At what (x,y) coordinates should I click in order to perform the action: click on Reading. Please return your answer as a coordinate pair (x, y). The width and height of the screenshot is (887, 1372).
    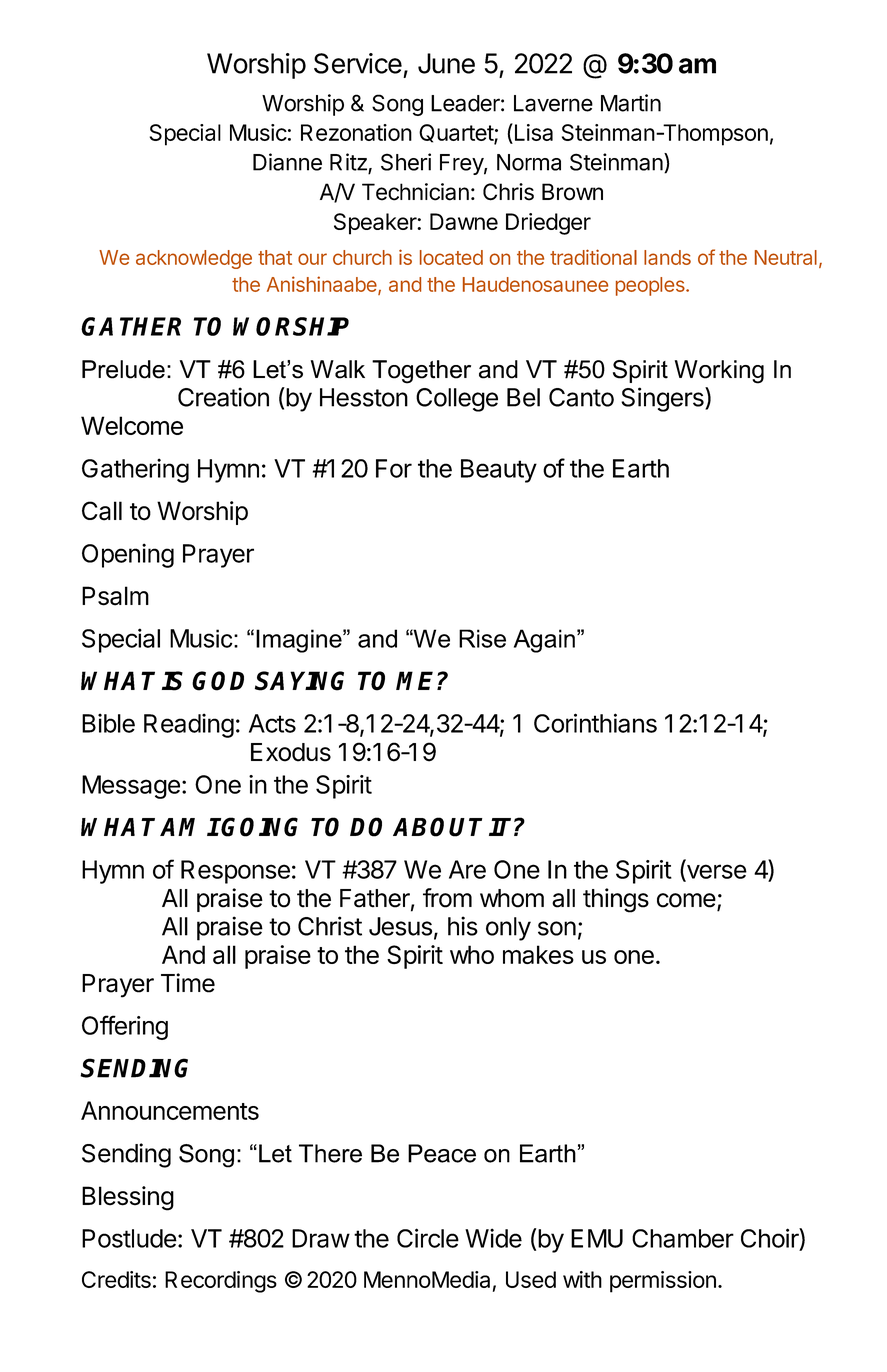
    Looking at the image, I should click on (189, 725).
